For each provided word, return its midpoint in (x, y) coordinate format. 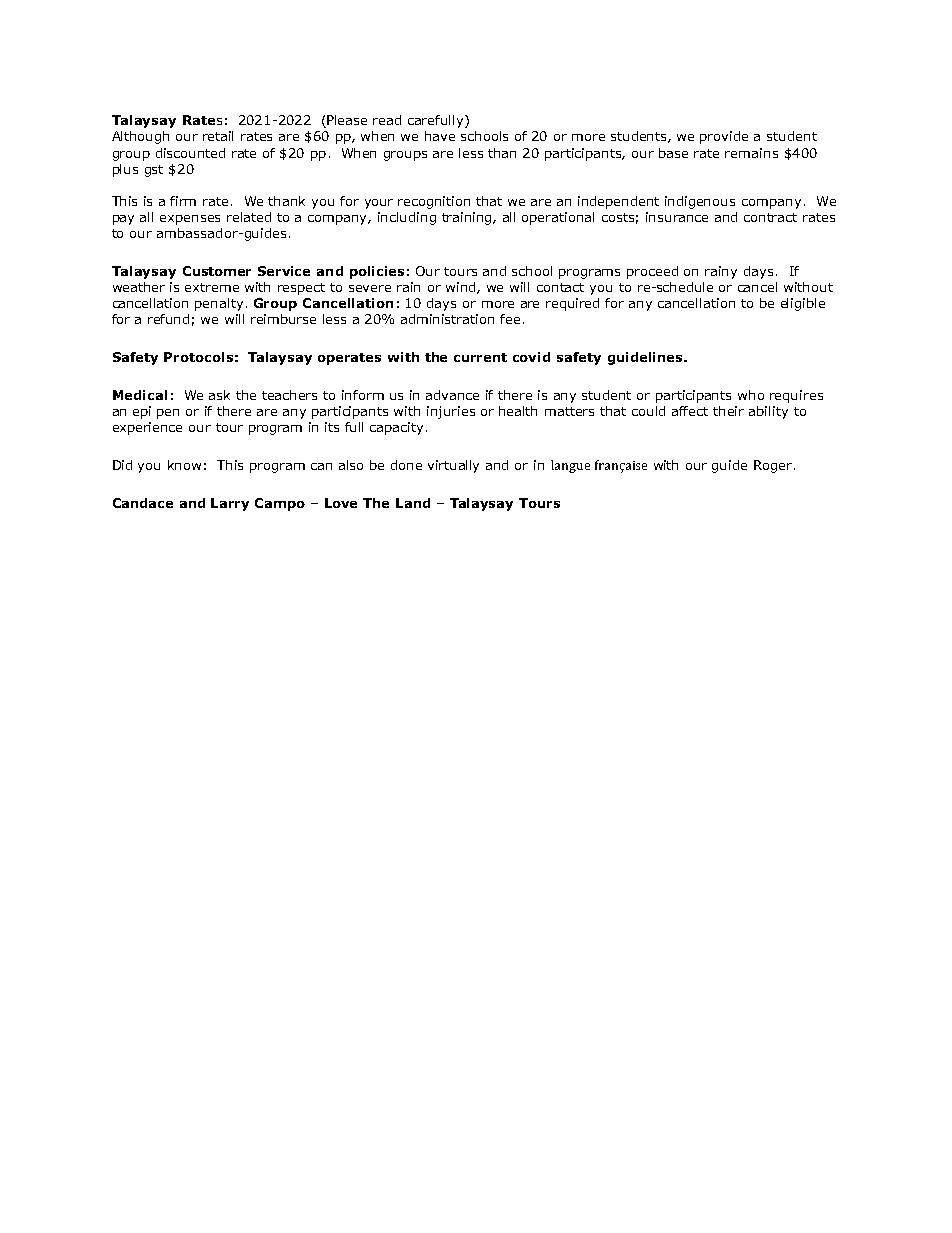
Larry (230, 504)
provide (724, 137)
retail (218, 136)
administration (447, 319)
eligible (803, 304)
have (440, 136)
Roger (774, 466)
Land (413, 503)
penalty (219, 304)
